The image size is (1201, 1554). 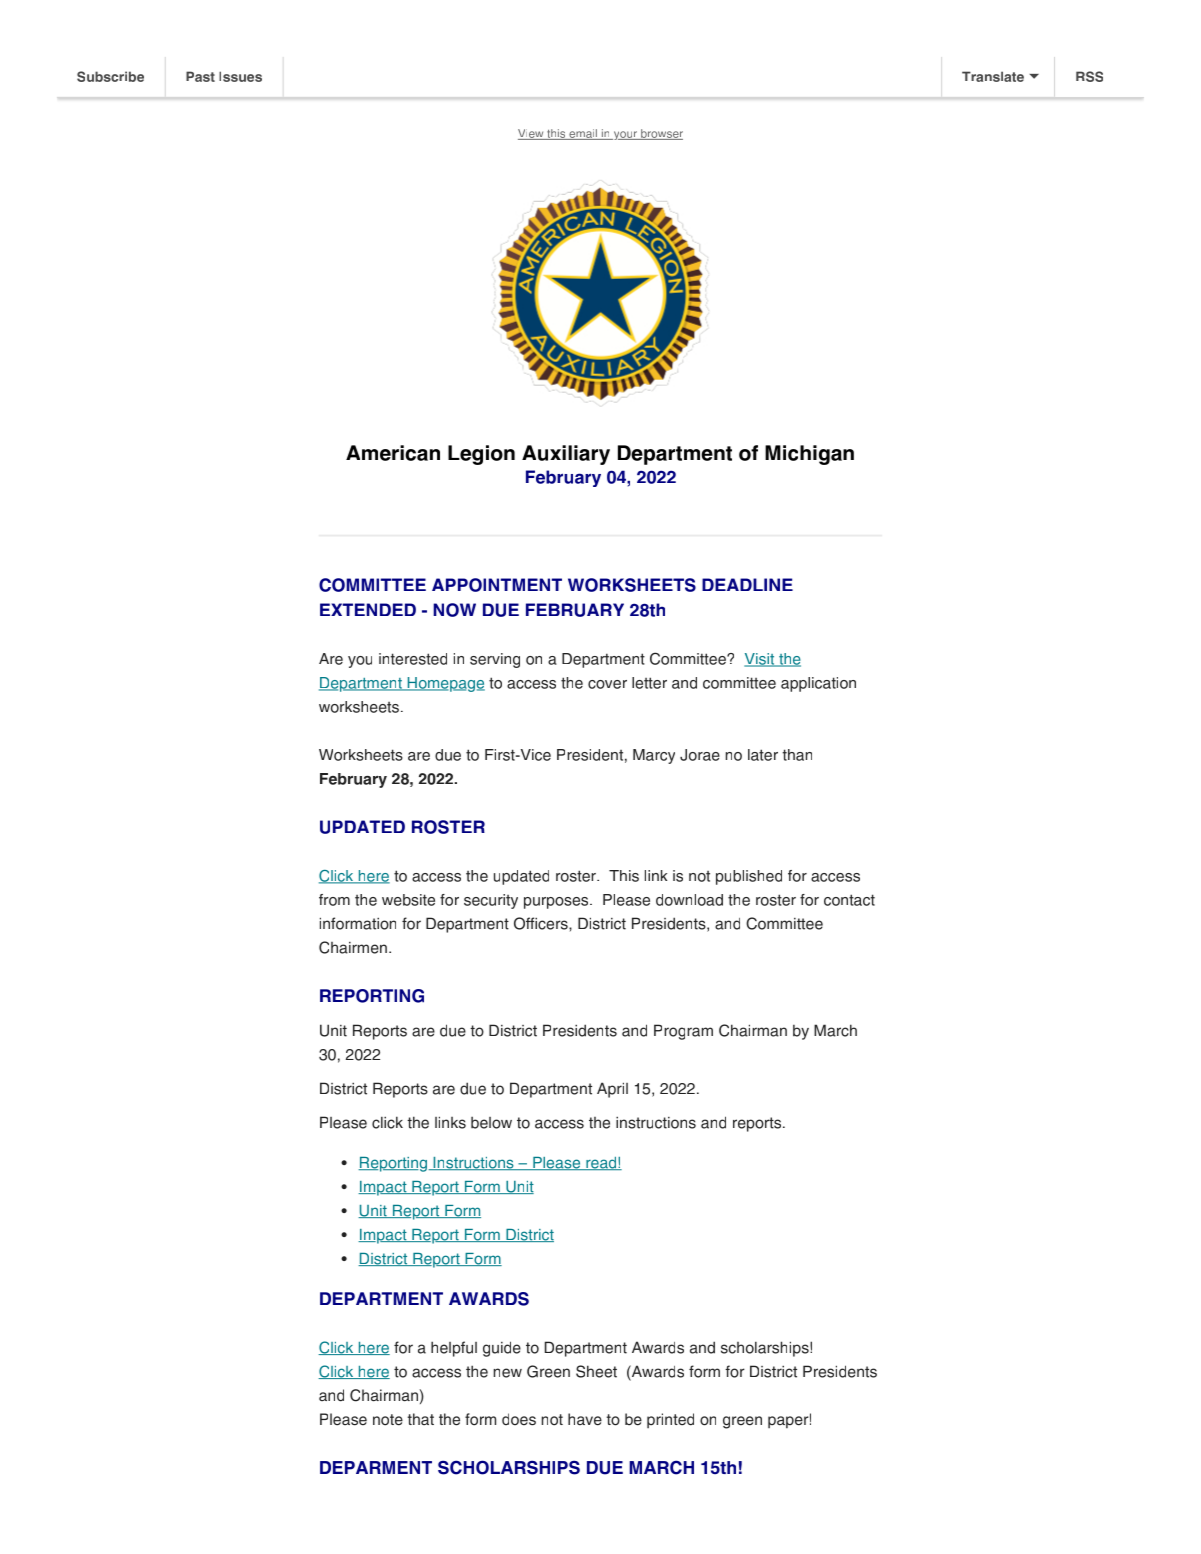 What do you see at coordinates (388, 1420) in the document?
I see `note` at bounding box center [388, 1420].
